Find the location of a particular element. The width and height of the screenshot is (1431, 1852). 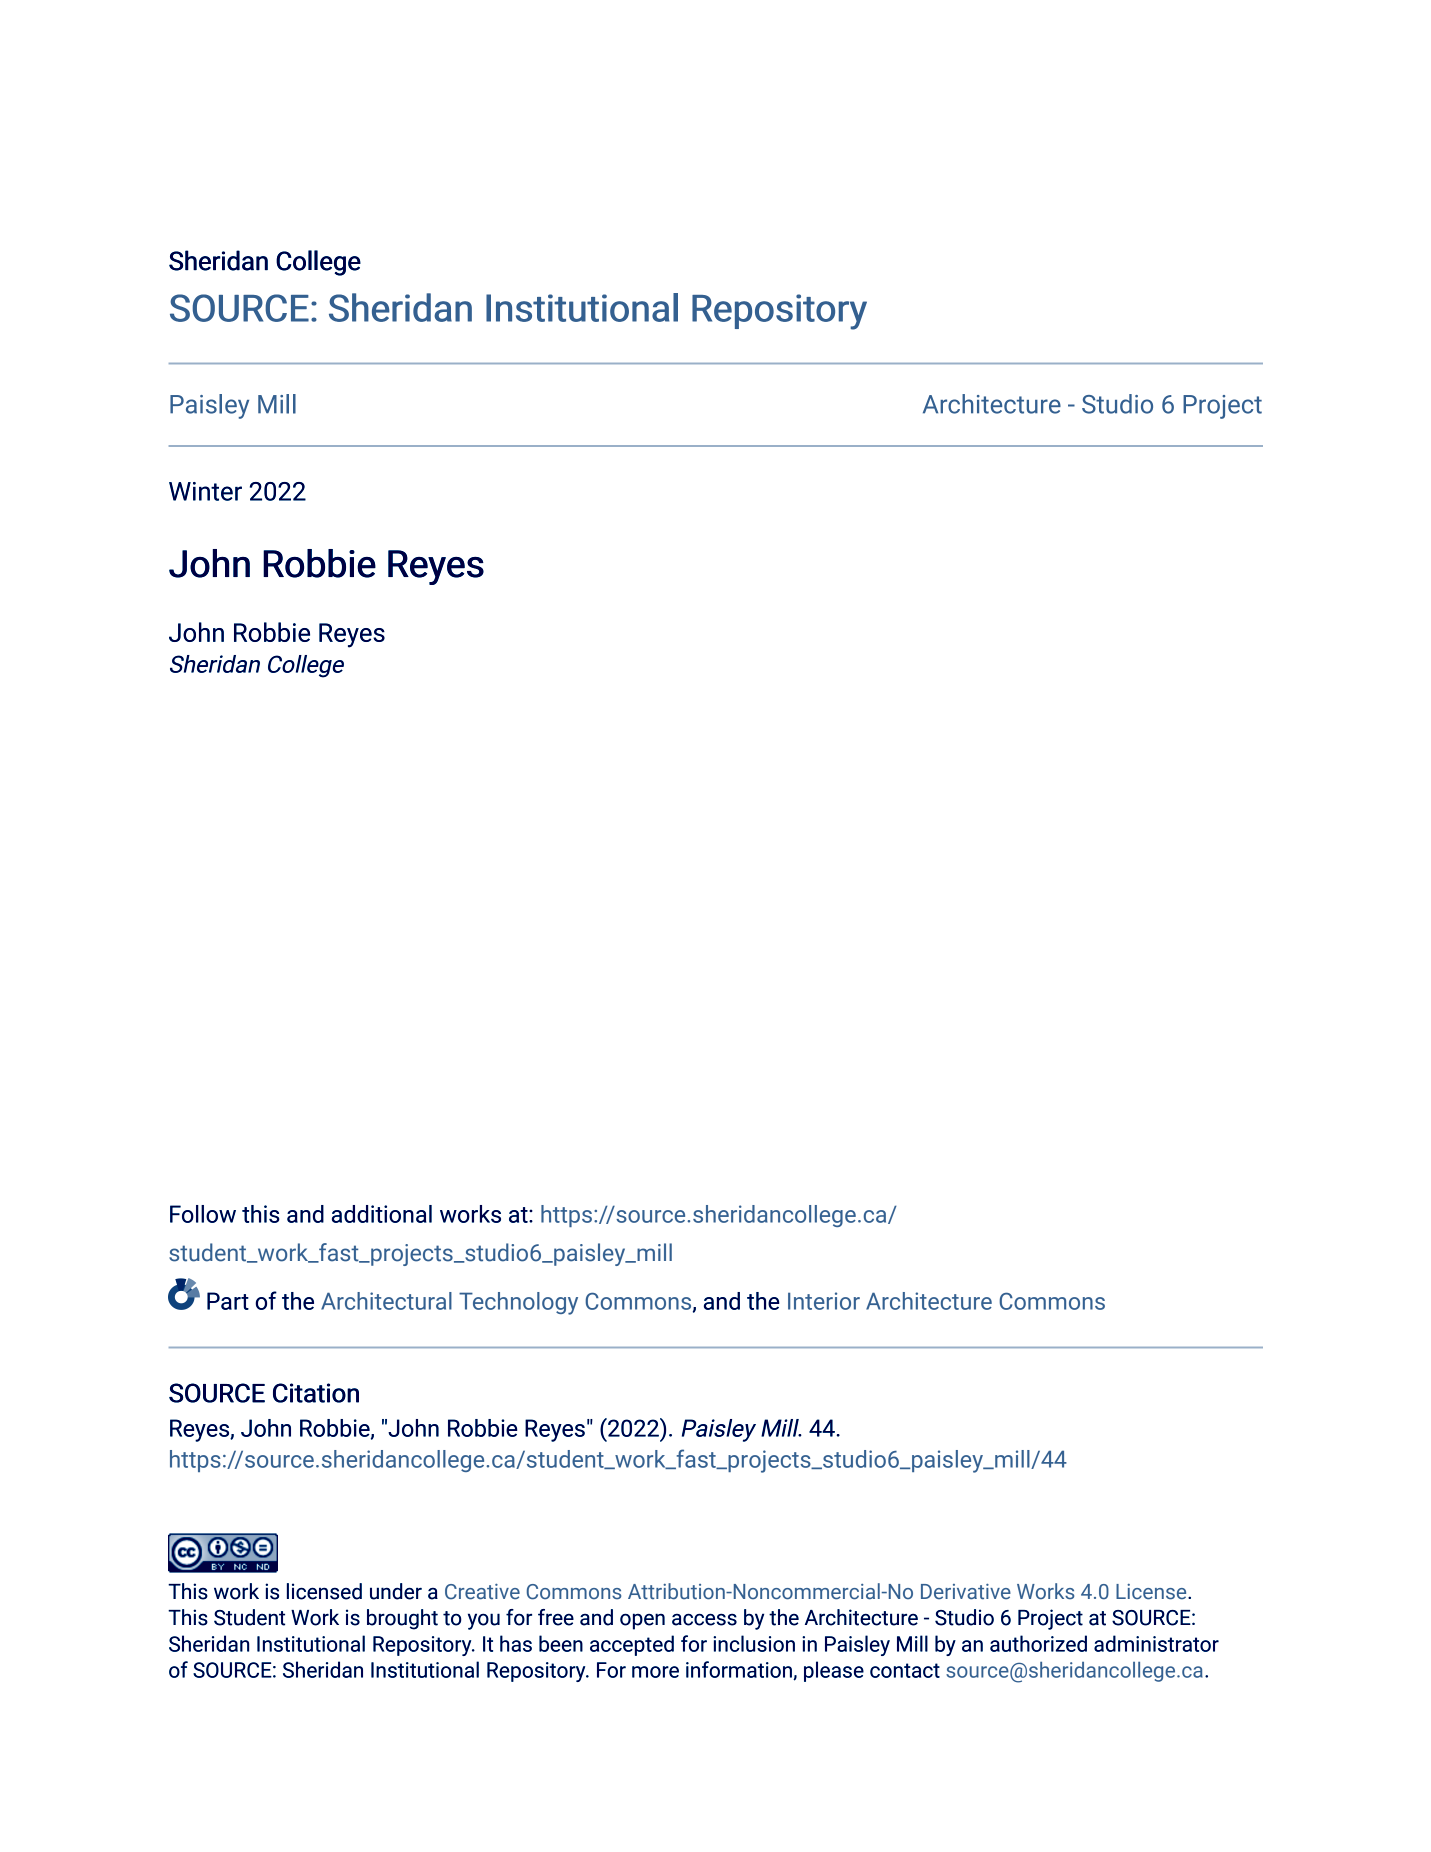

Winter is located at coordinates (205, 491).
